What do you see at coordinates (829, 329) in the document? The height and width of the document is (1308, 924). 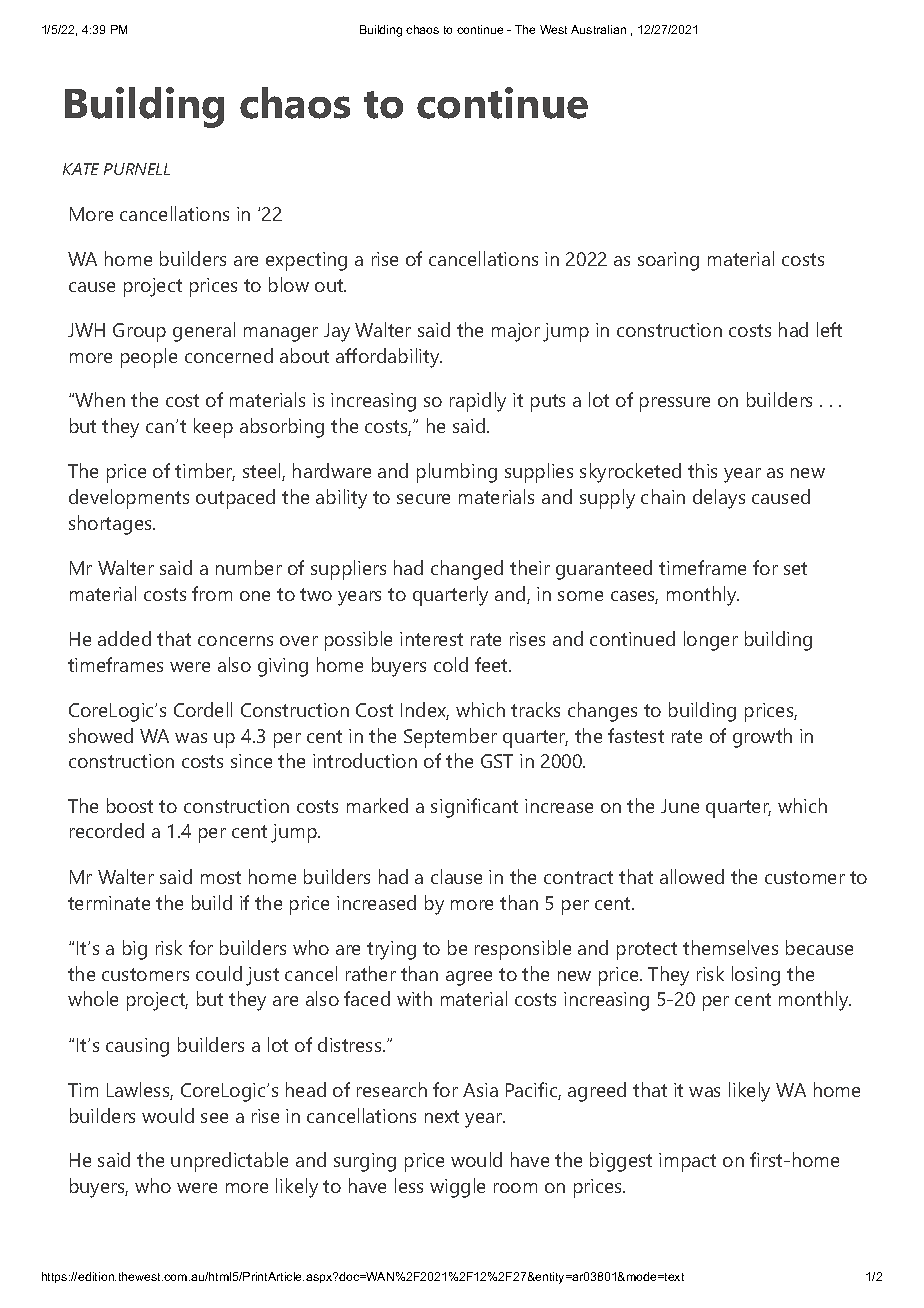 I see `left` at bounding box center [829, 329].
